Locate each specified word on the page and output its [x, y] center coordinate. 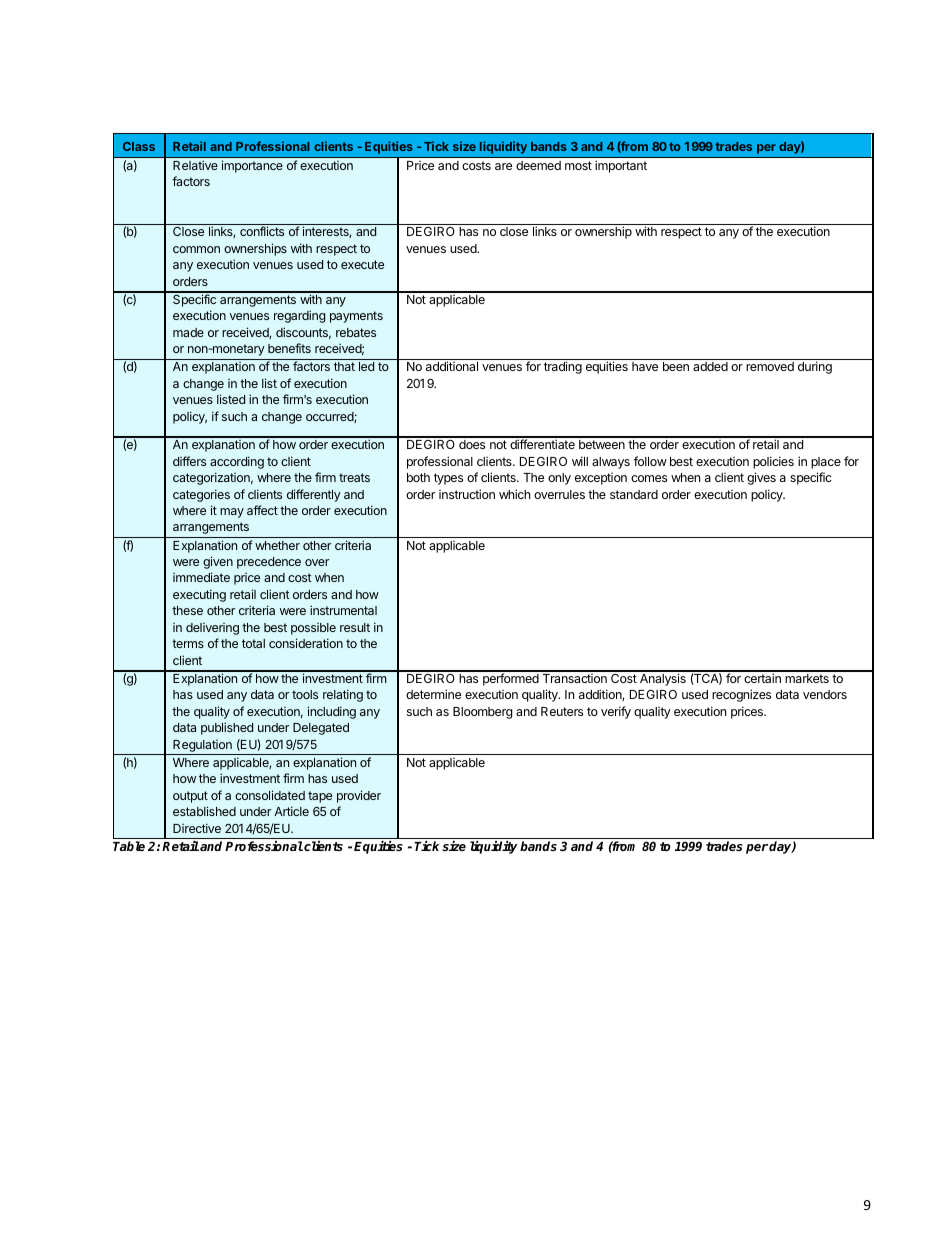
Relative [195, 165]
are [503, 166]
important [621, 166]
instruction [467, 494]
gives [761, 478]
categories [201, 495]
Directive [197, 828]
